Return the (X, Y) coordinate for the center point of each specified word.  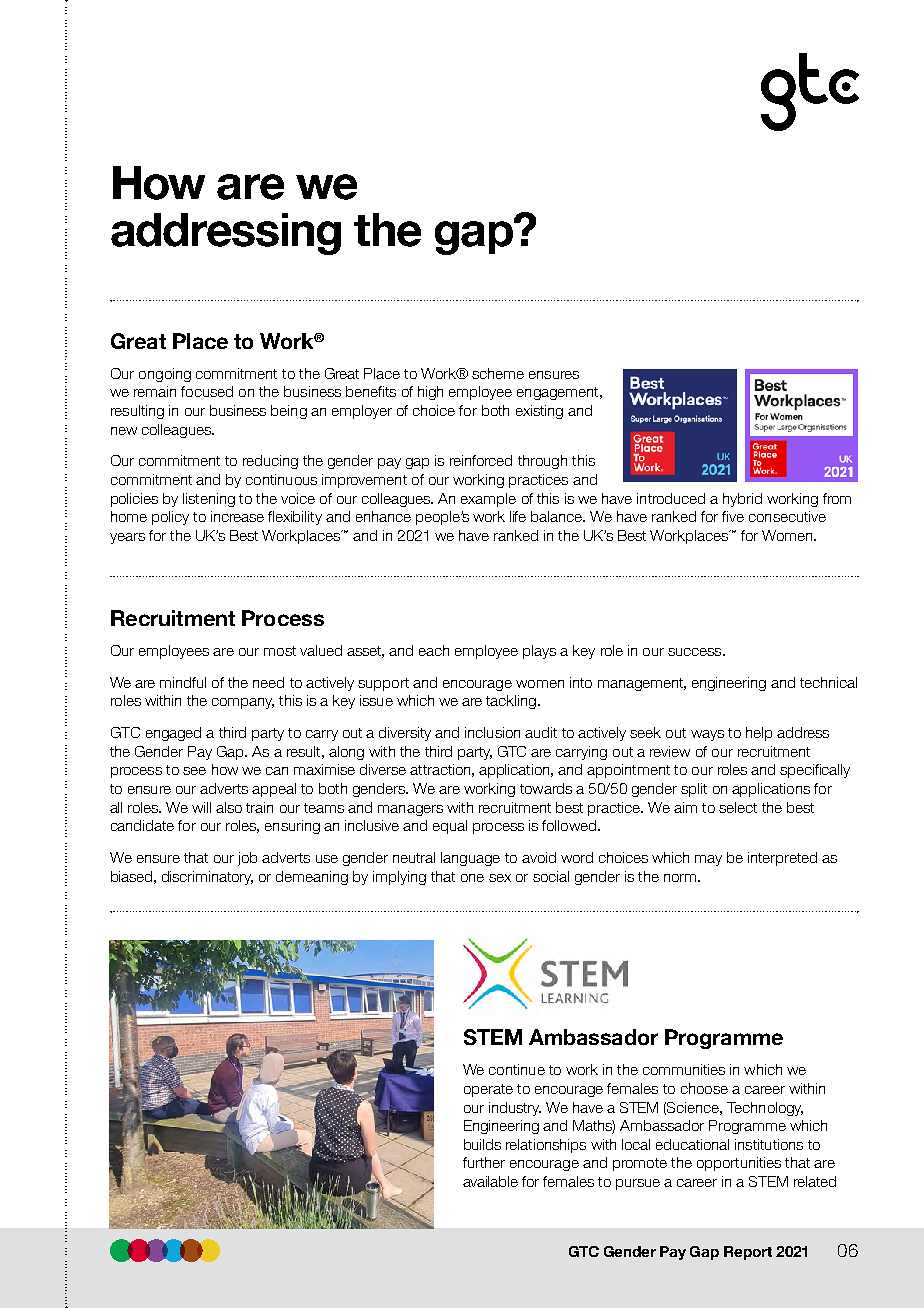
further (484, 1162)
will (201, 807)
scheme (498, 373)
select (738, 807)
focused (207, 391)
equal (450, 827)
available (490, 1181)
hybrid (742, 500)
